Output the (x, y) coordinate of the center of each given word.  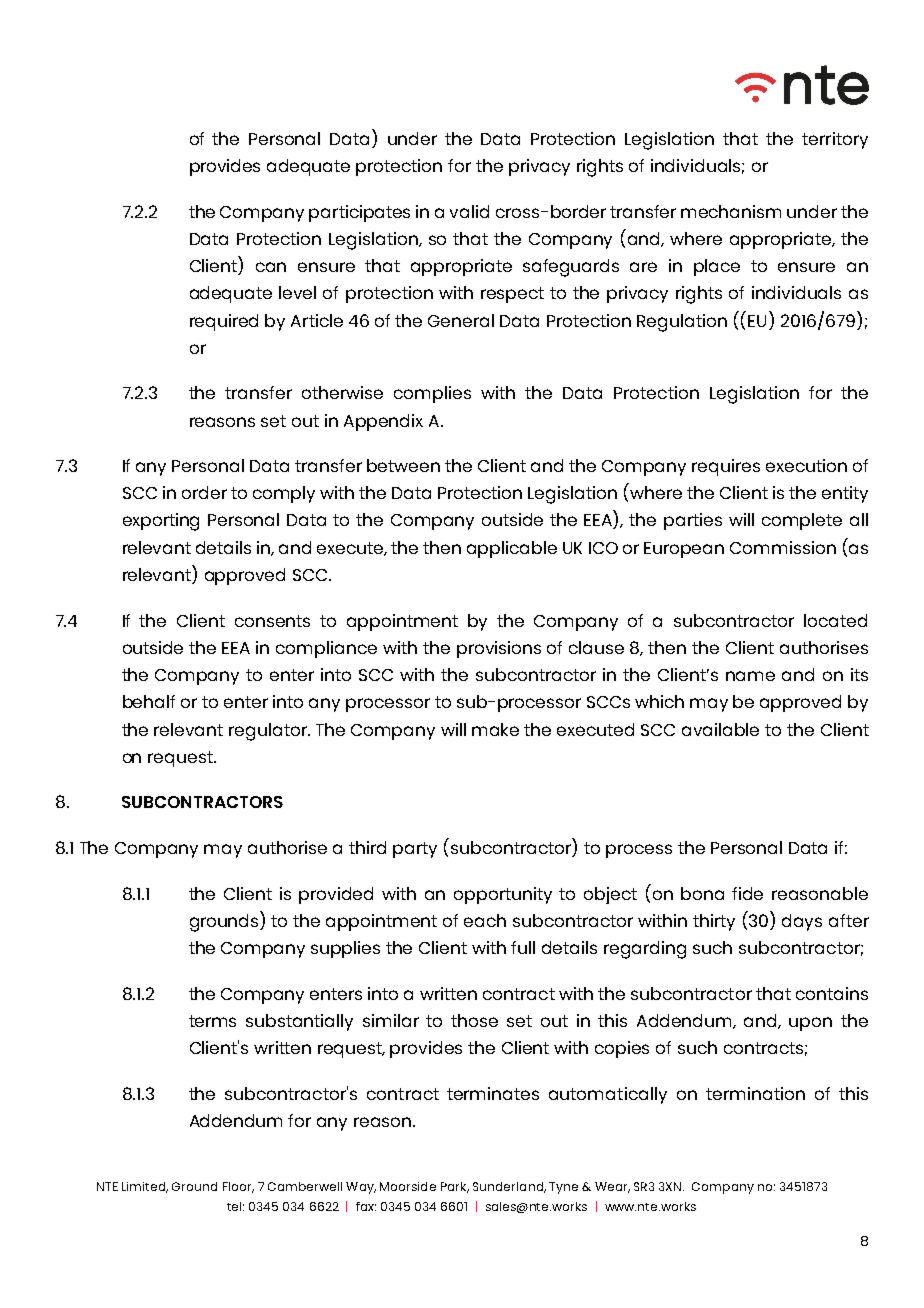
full (523, 947)
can (271, 267)
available (720, 729)
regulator (269, 732)
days (802, 922)
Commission (783, 547)
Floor (238, 1187)
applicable (512, 549)
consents (272, 621)
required (224, 322)
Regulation (682, 323)
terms (212, 1021)
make (495, 729)
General (461, 320)
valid (469, 211)
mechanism (731, 211)
